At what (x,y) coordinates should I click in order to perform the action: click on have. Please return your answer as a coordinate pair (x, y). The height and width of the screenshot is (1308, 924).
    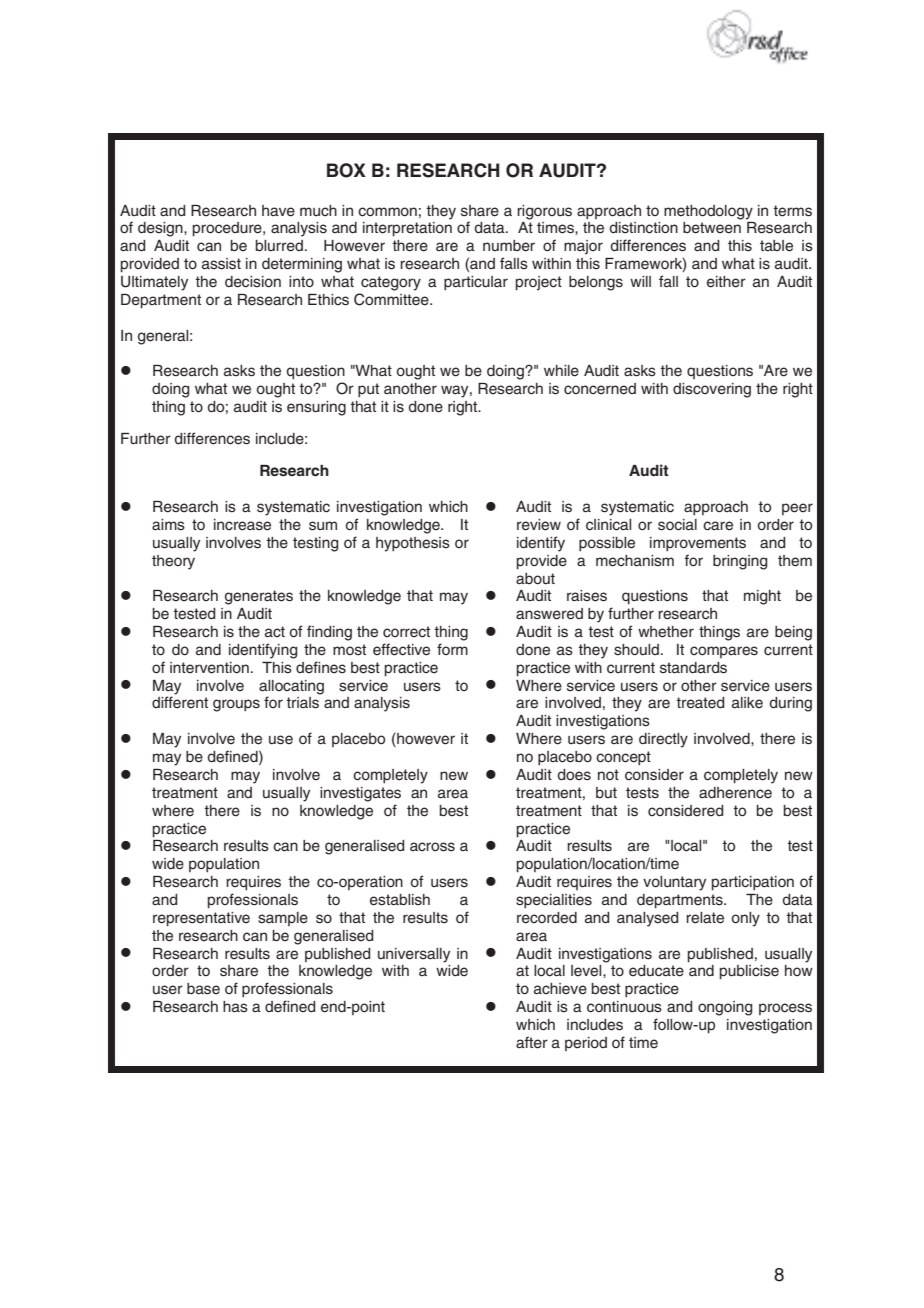
    Looking at the image, I should click on (278, 211).
